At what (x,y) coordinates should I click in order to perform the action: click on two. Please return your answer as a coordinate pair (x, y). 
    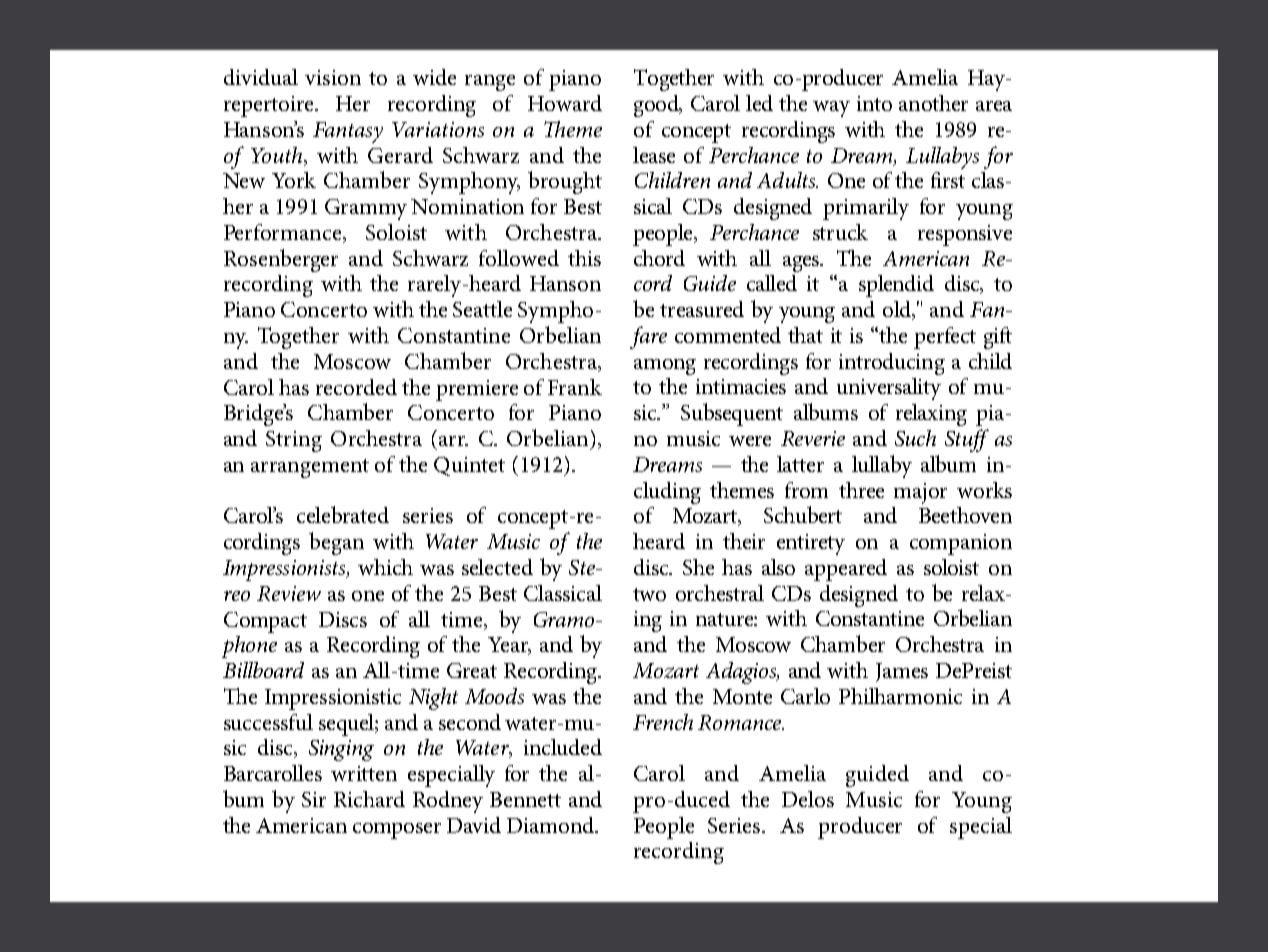
    Looking at the image, I should click on (649, 594).
